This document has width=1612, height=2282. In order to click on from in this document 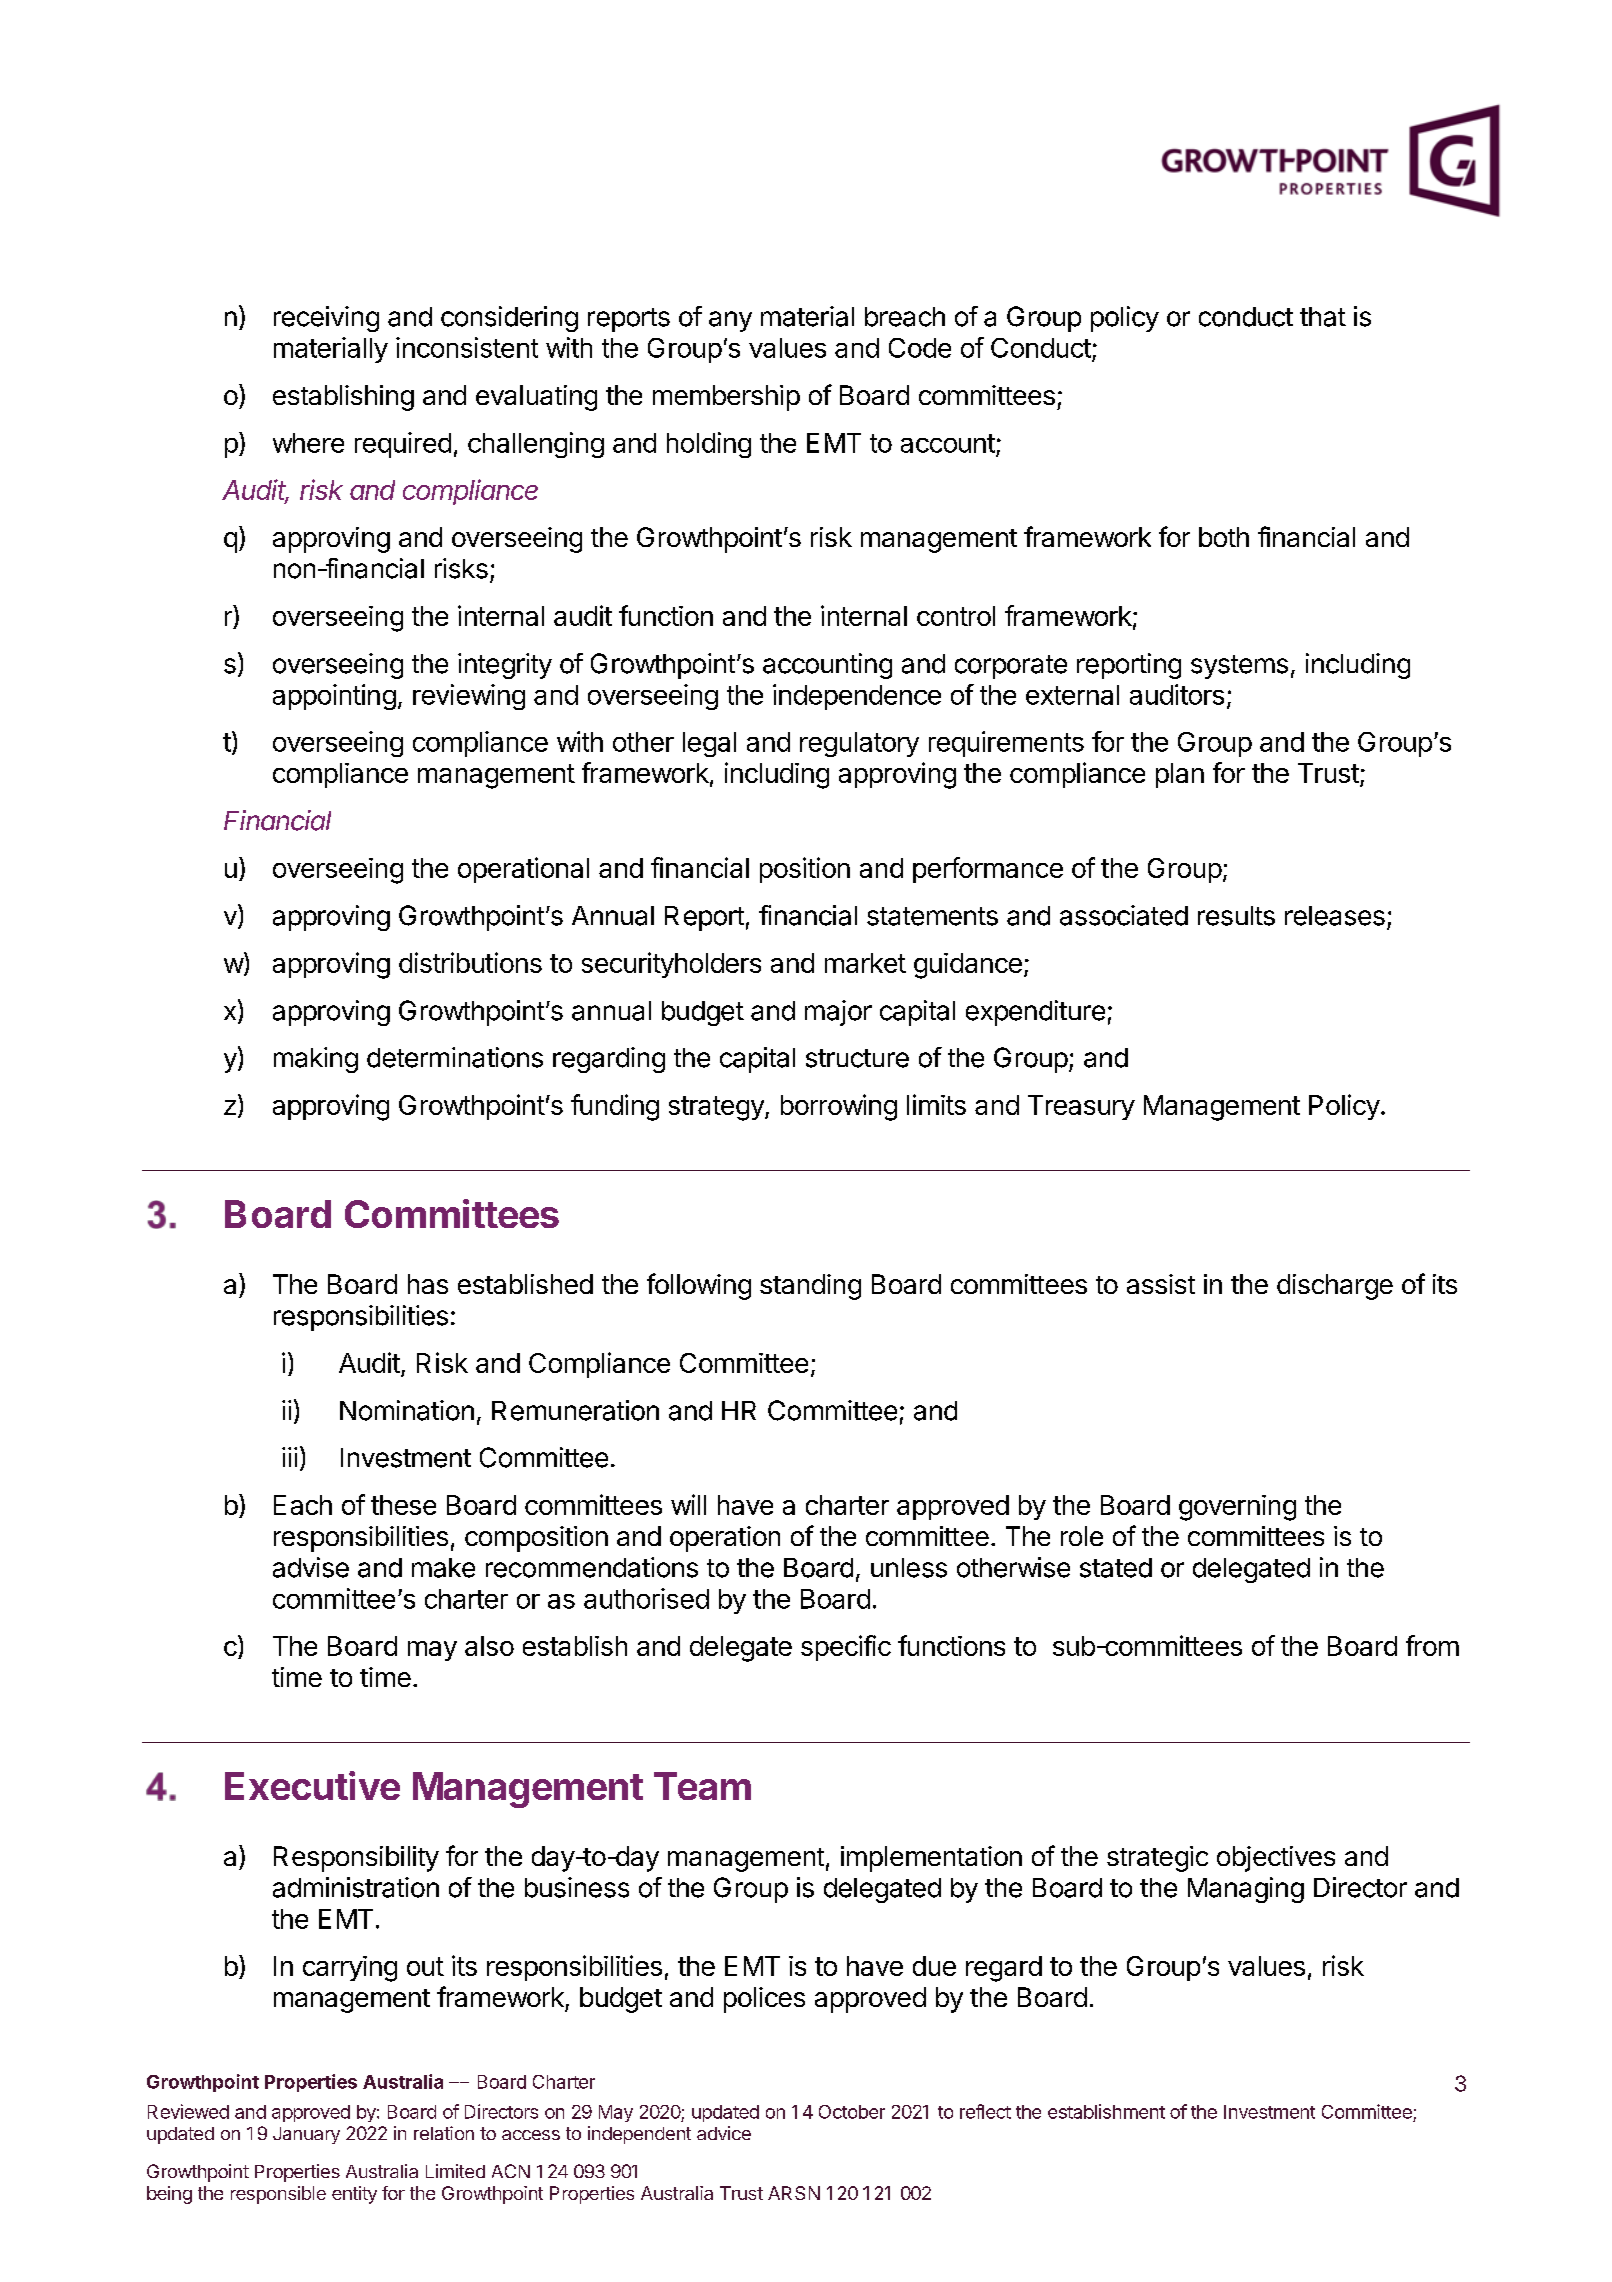, I will do `click(1432, 1645)`.
